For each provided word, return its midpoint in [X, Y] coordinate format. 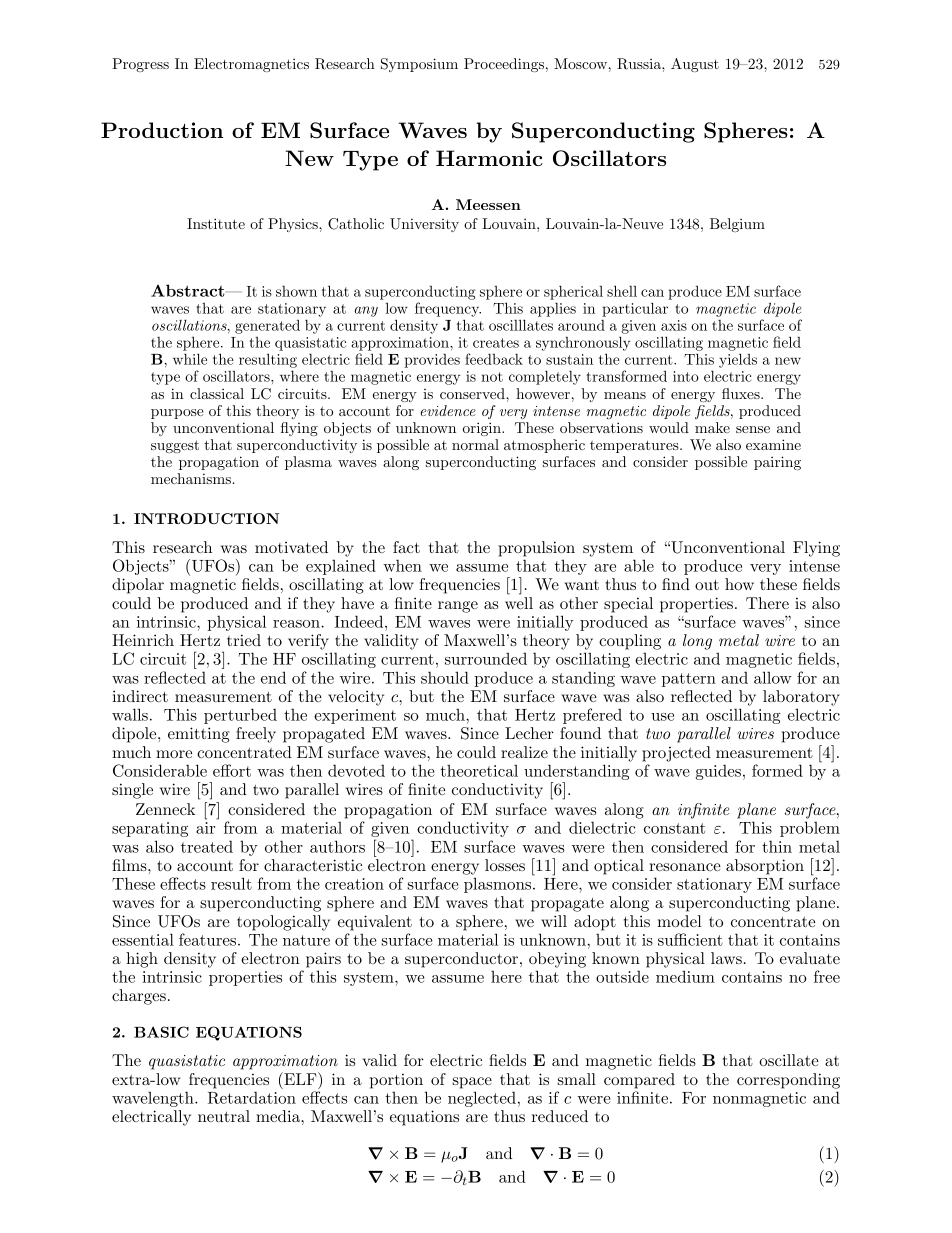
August [695, 65]
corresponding [788, 1081]
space [472, 1083]
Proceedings [504, 65]
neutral [224, 1116]
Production [162, 130]
